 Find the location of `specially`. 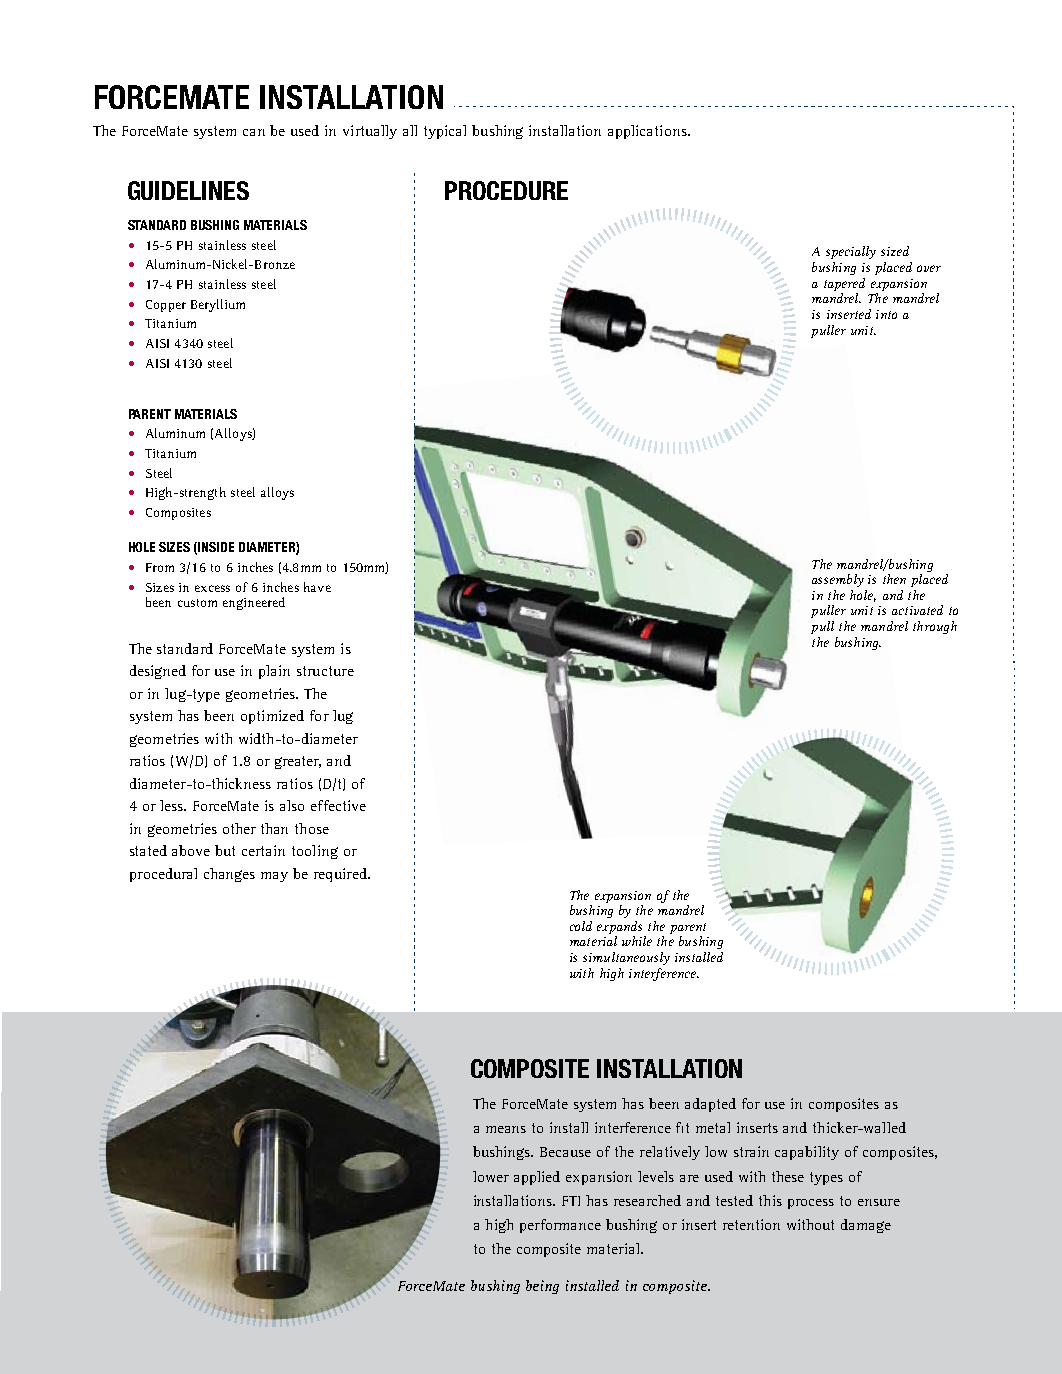

specially is located at coordinates (851, 252).
